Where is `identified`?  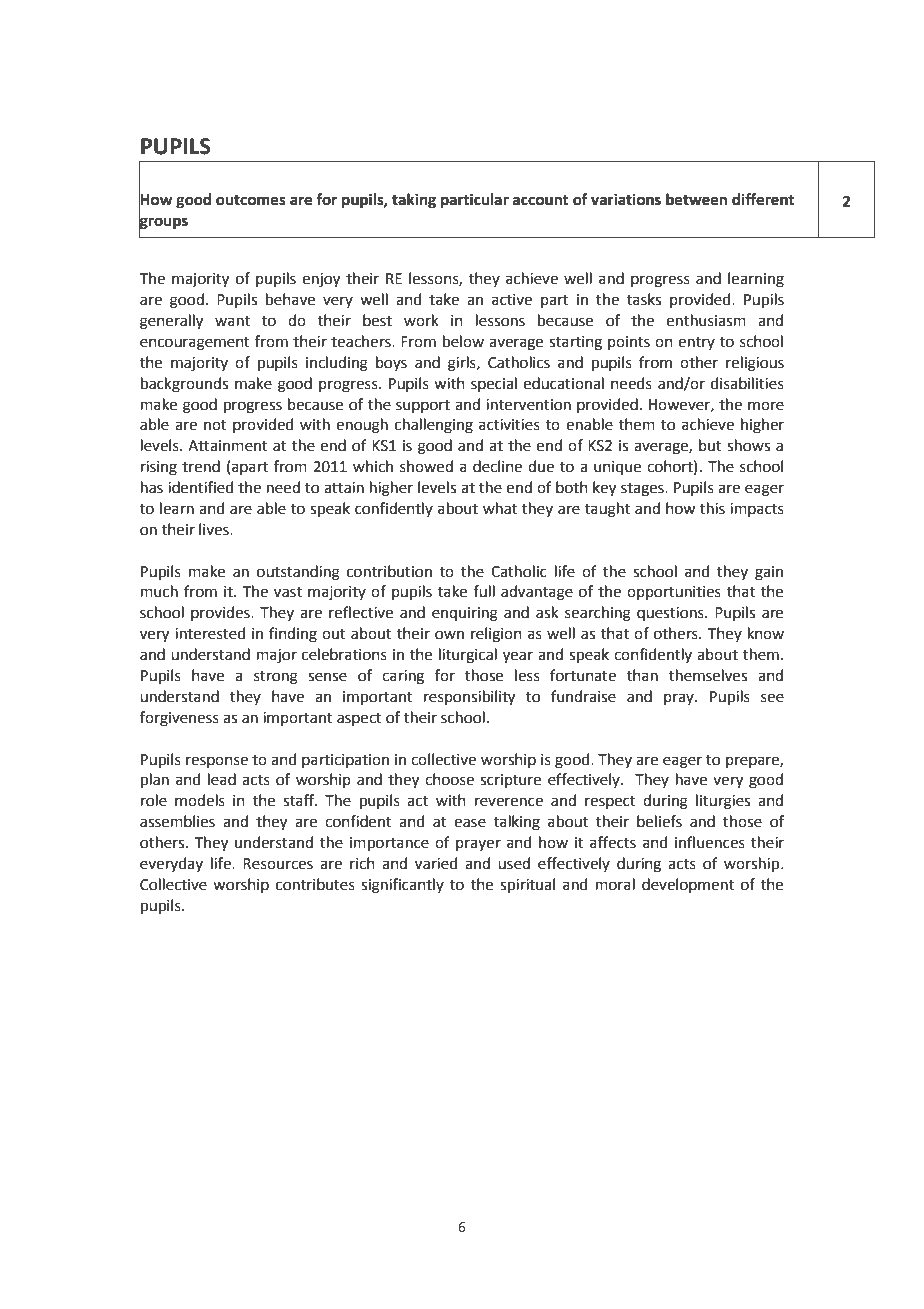
identified is located at coordinates (201, 487).
